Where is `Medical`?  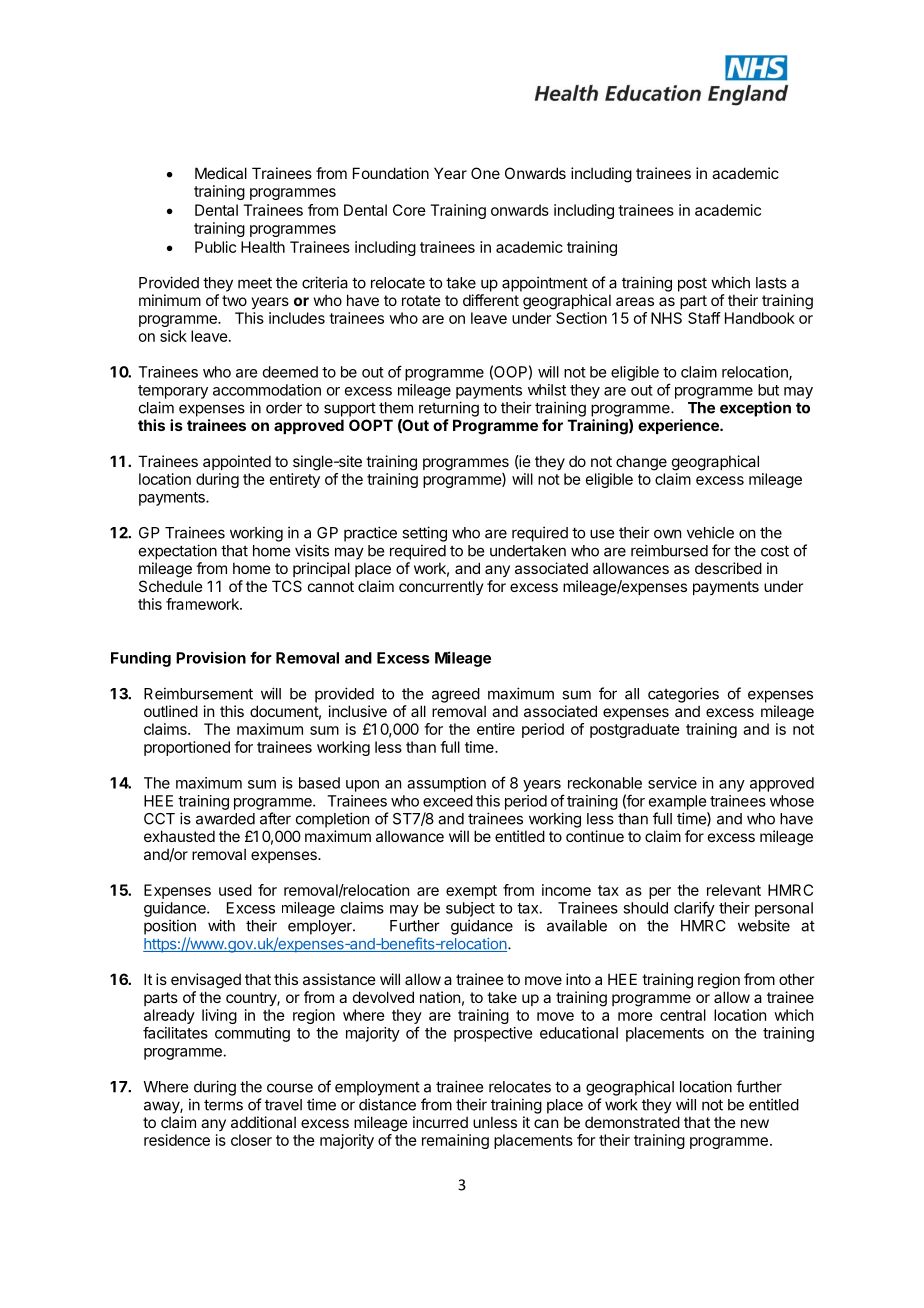 Medical is located at coordinates (221, 173).
